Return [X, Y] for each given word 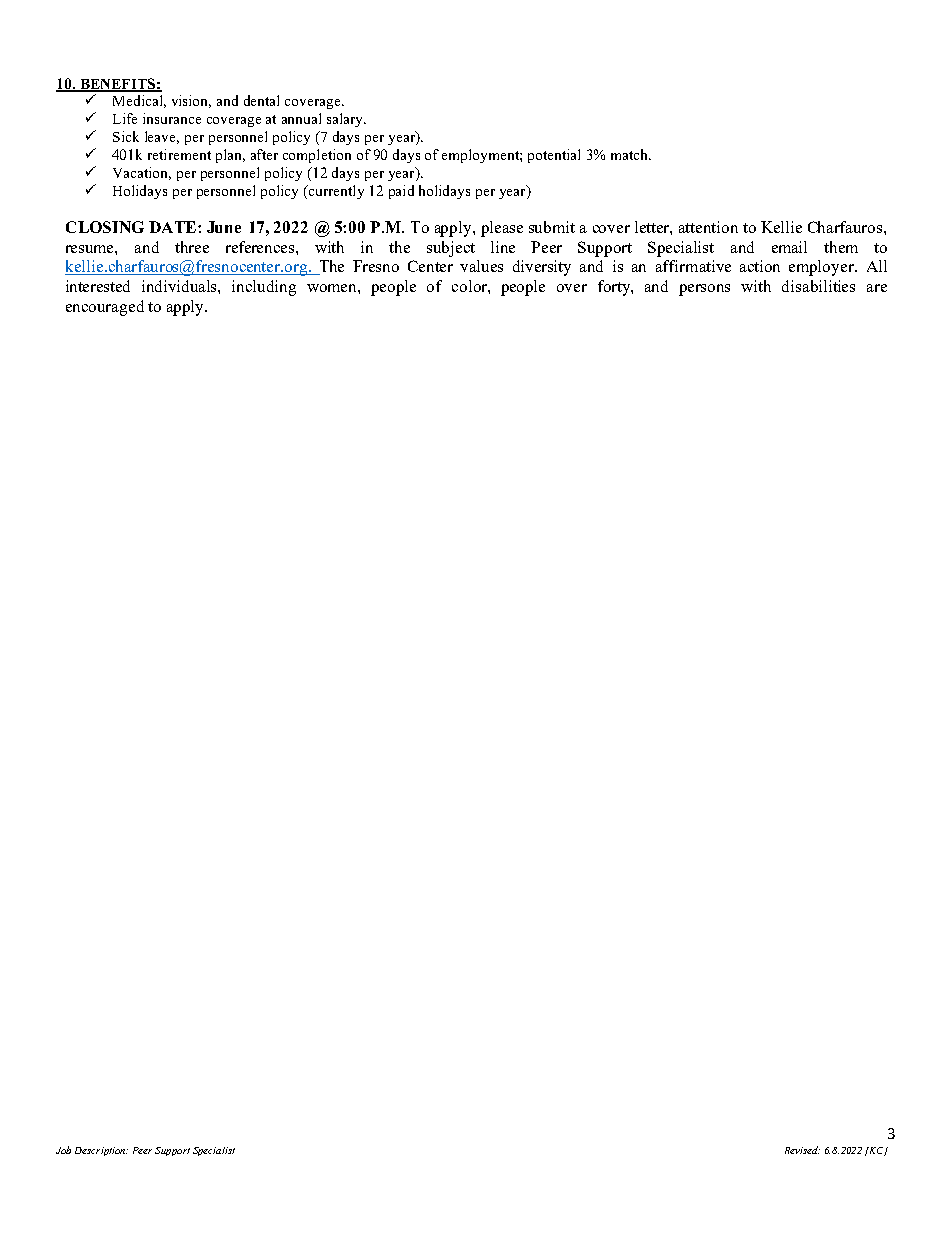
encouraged [105, 308]
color [470, 286]
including [264, 288]
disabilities [818, 286]
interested [98, 286]
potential [554, 156]
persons [704, 290]
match [631, 154]
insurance [172, 118]
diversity [542, 268]
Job [63, 1150]
